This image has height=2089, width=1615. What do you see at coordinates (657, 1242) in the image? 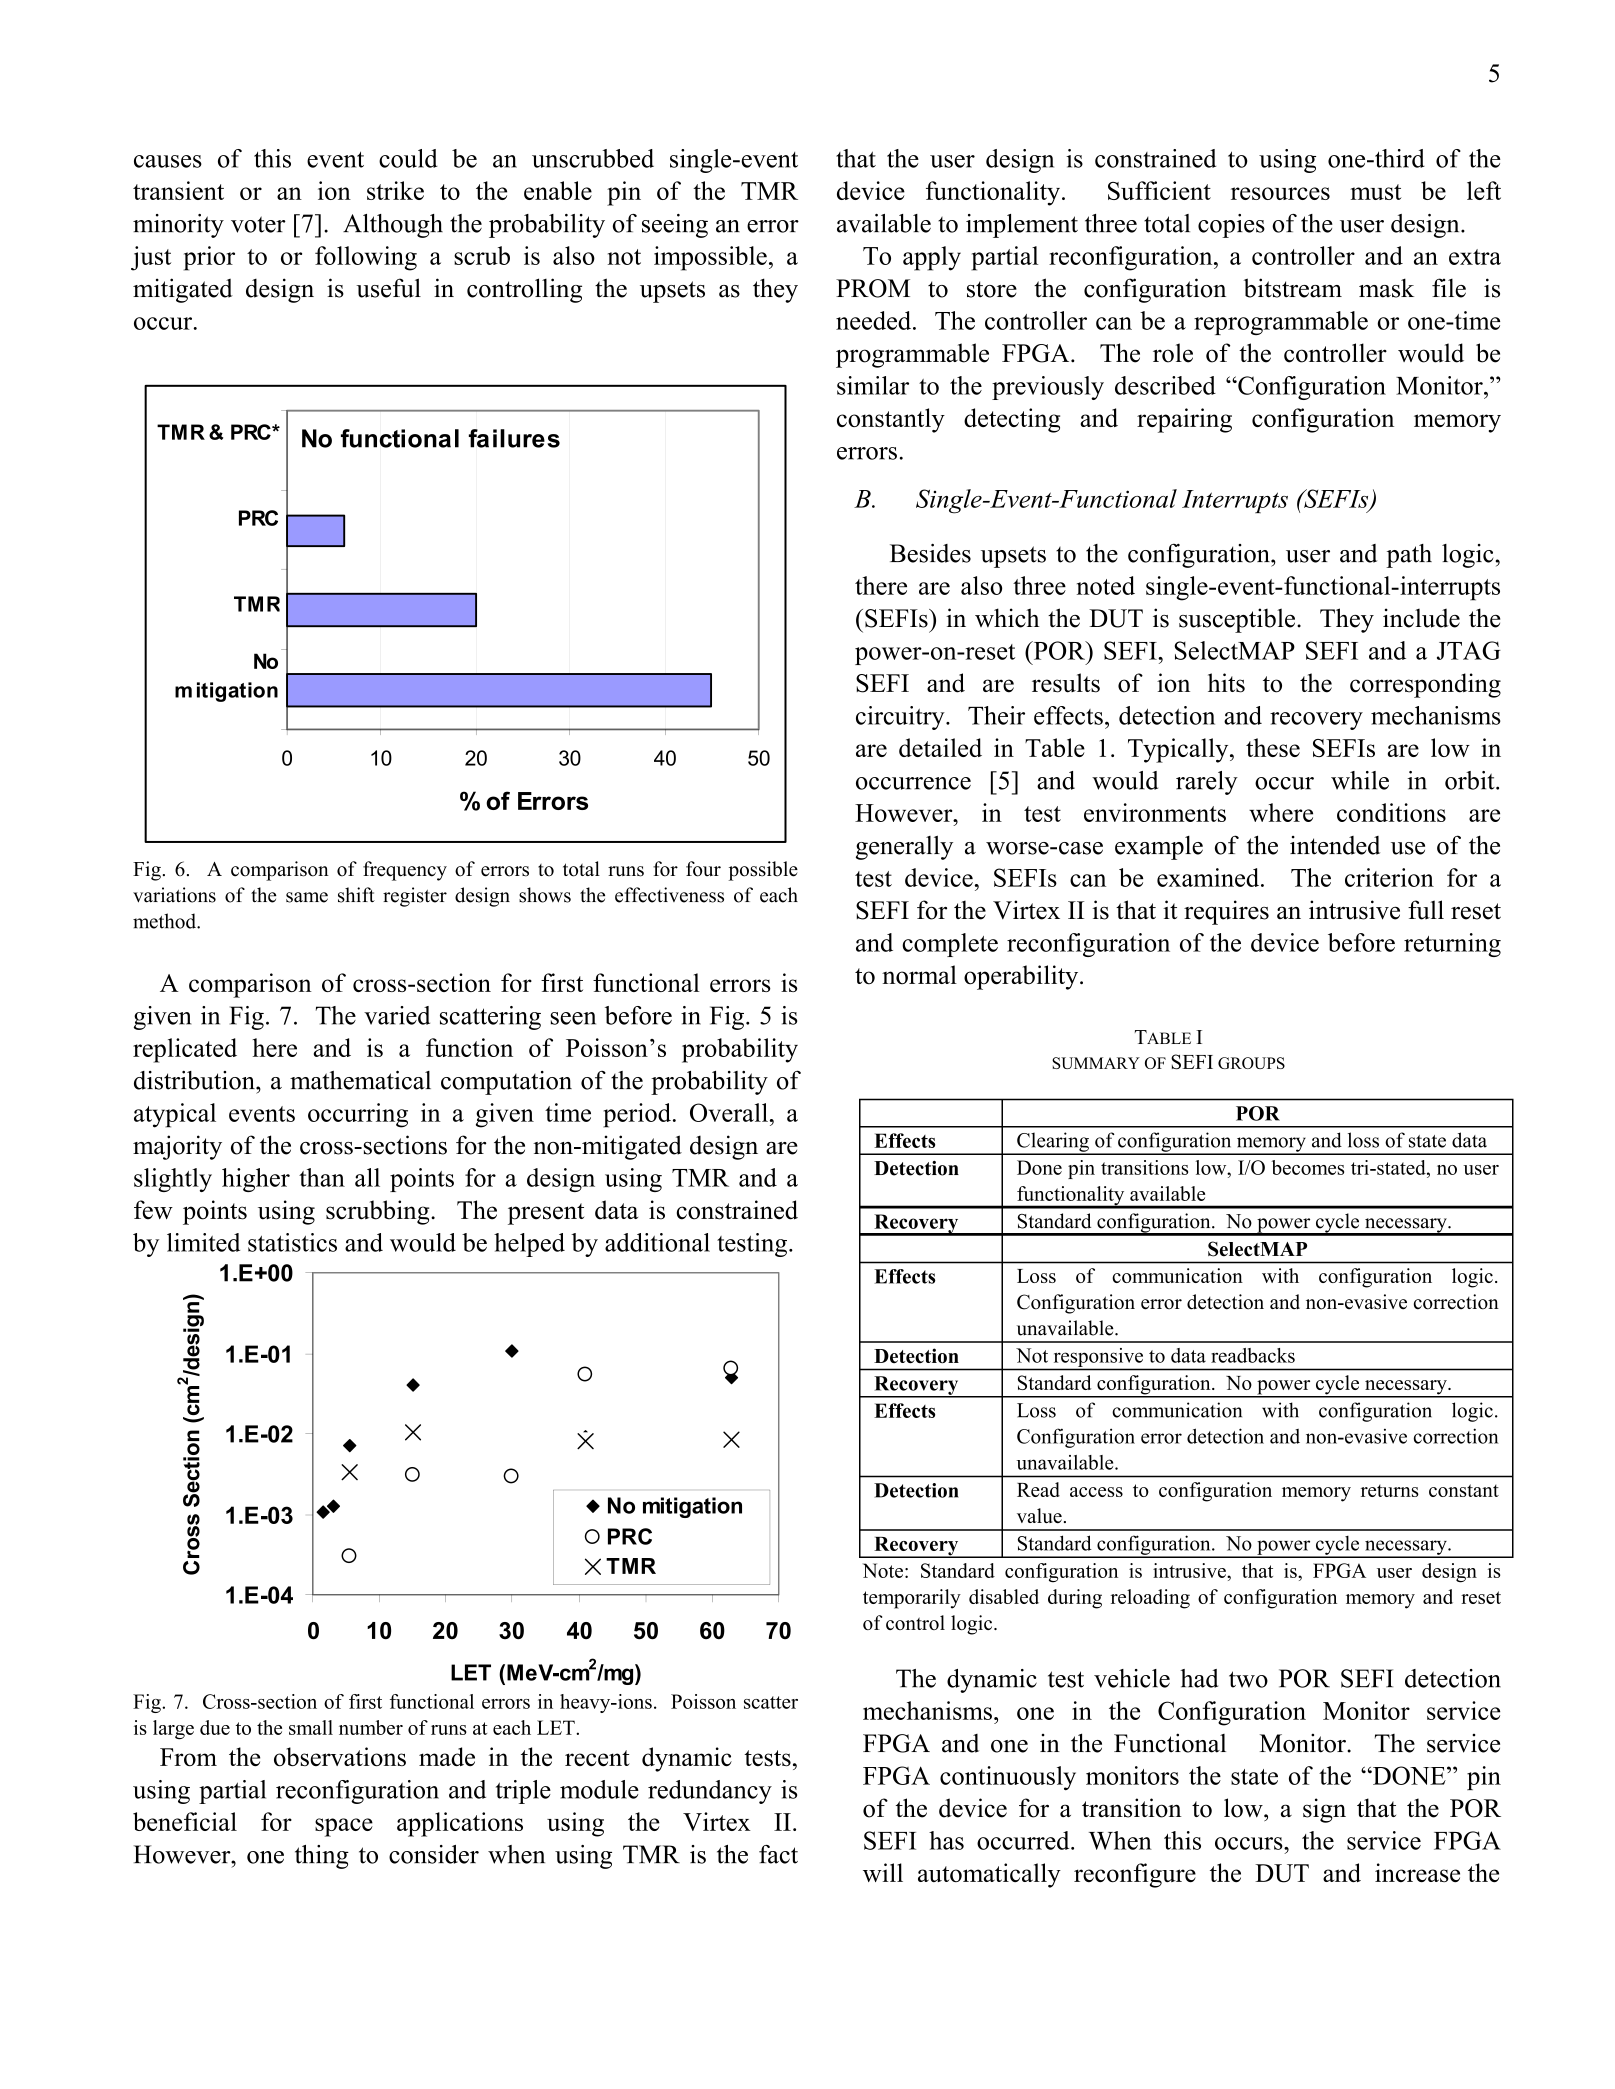
I see `additional` at bounding box center [657, 1242].
